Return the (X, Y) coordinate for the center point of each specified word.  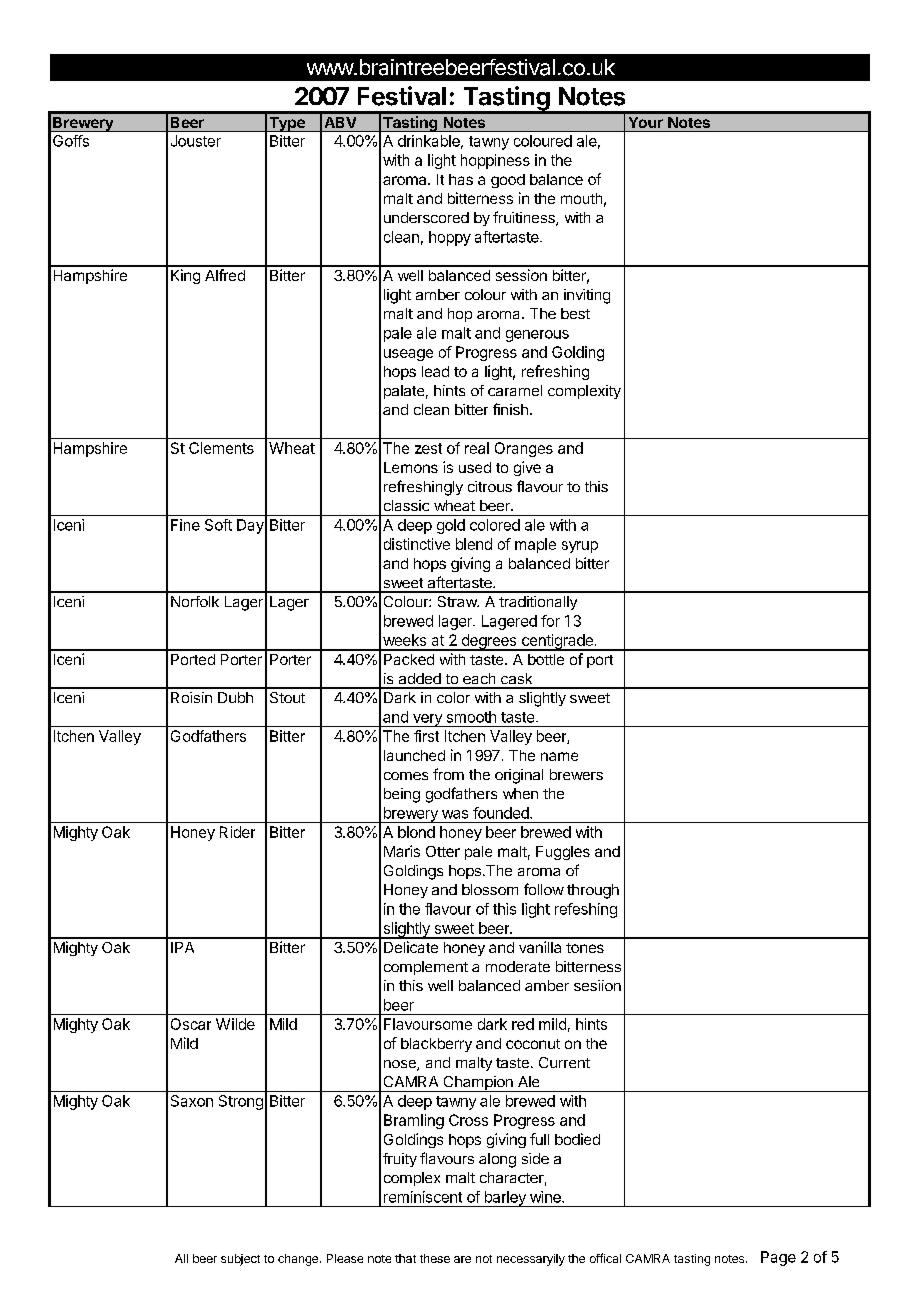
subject (240, 1260)
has (461, 179)
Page (778, 1258)
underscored (426, 217)
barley (505, 1199)
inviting (587, 296)
